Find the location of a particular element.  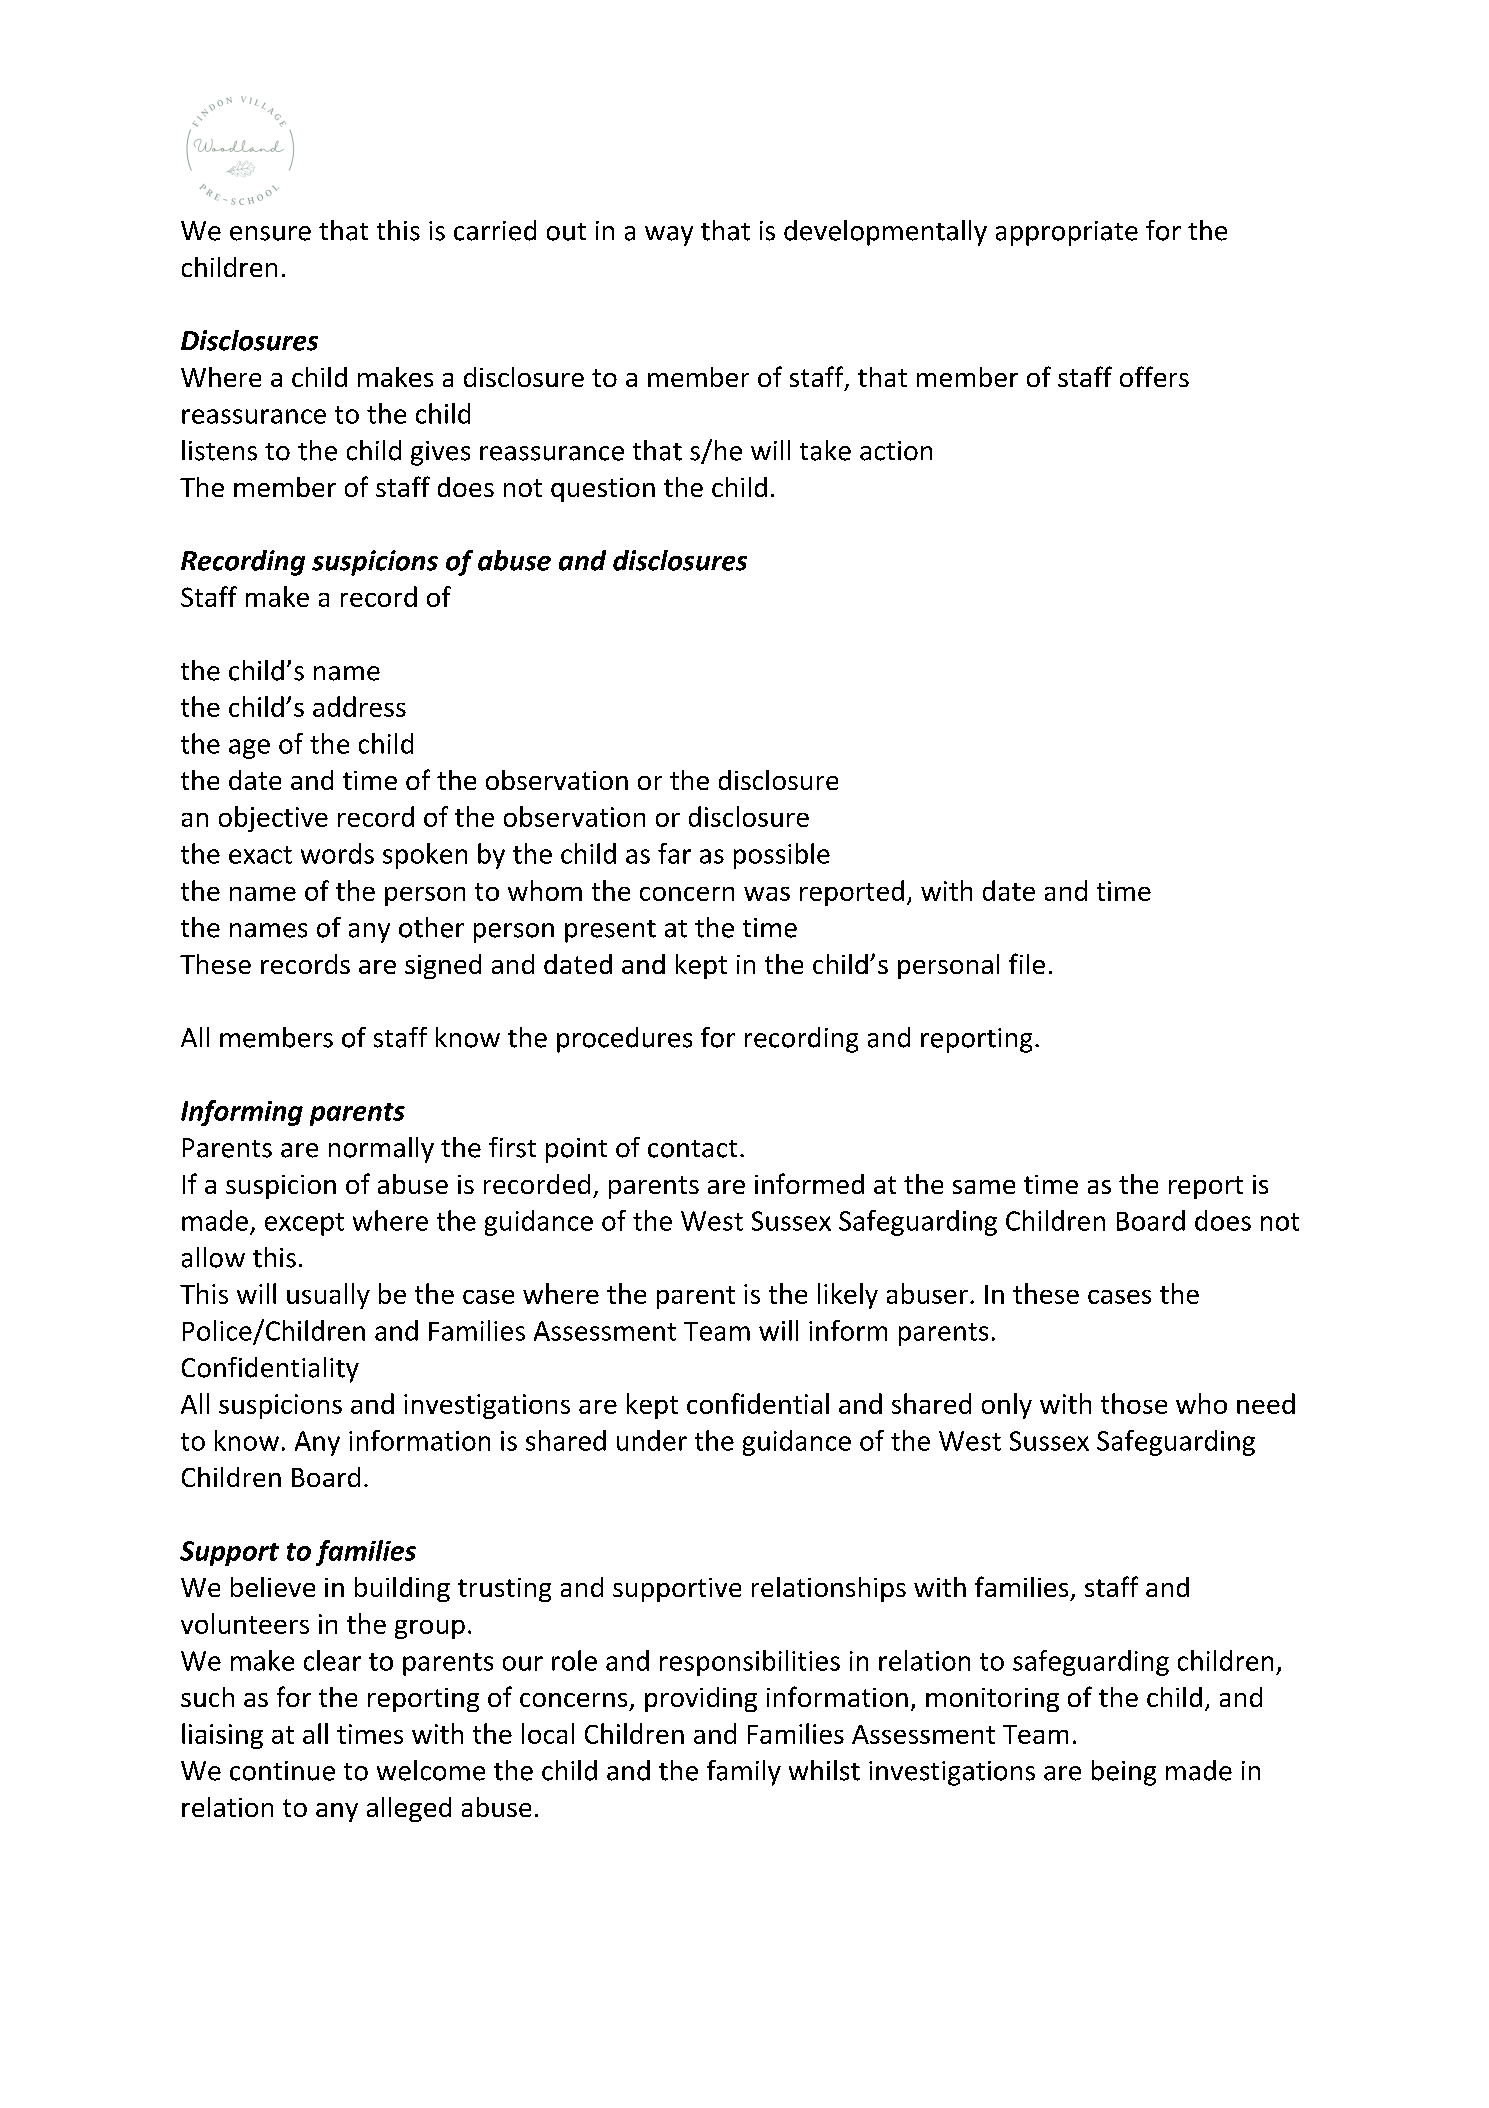

under is located at coordinates (652, 1440).
